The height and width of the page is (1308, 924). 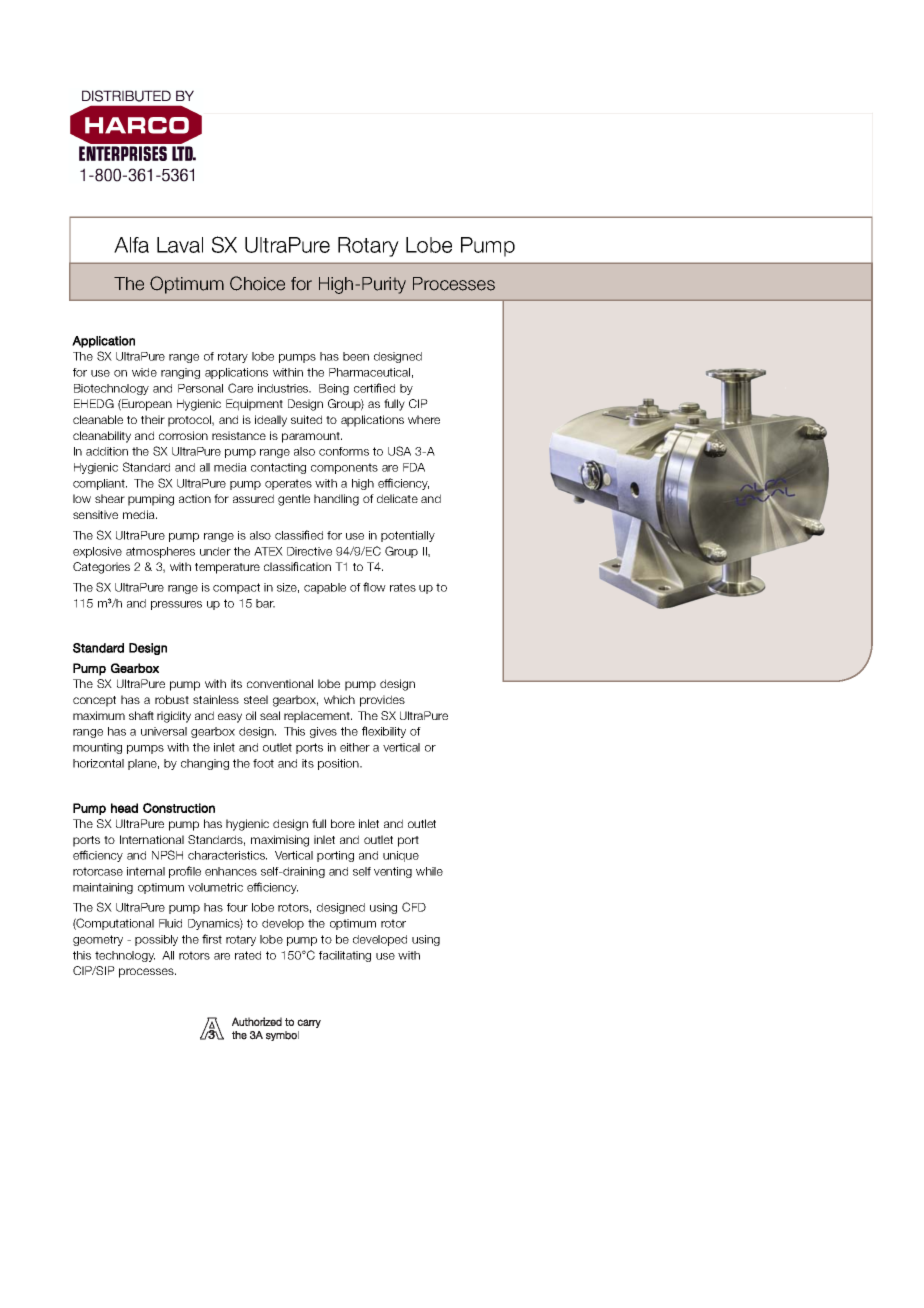 I want to click on been, so click(x=356, y=356).
